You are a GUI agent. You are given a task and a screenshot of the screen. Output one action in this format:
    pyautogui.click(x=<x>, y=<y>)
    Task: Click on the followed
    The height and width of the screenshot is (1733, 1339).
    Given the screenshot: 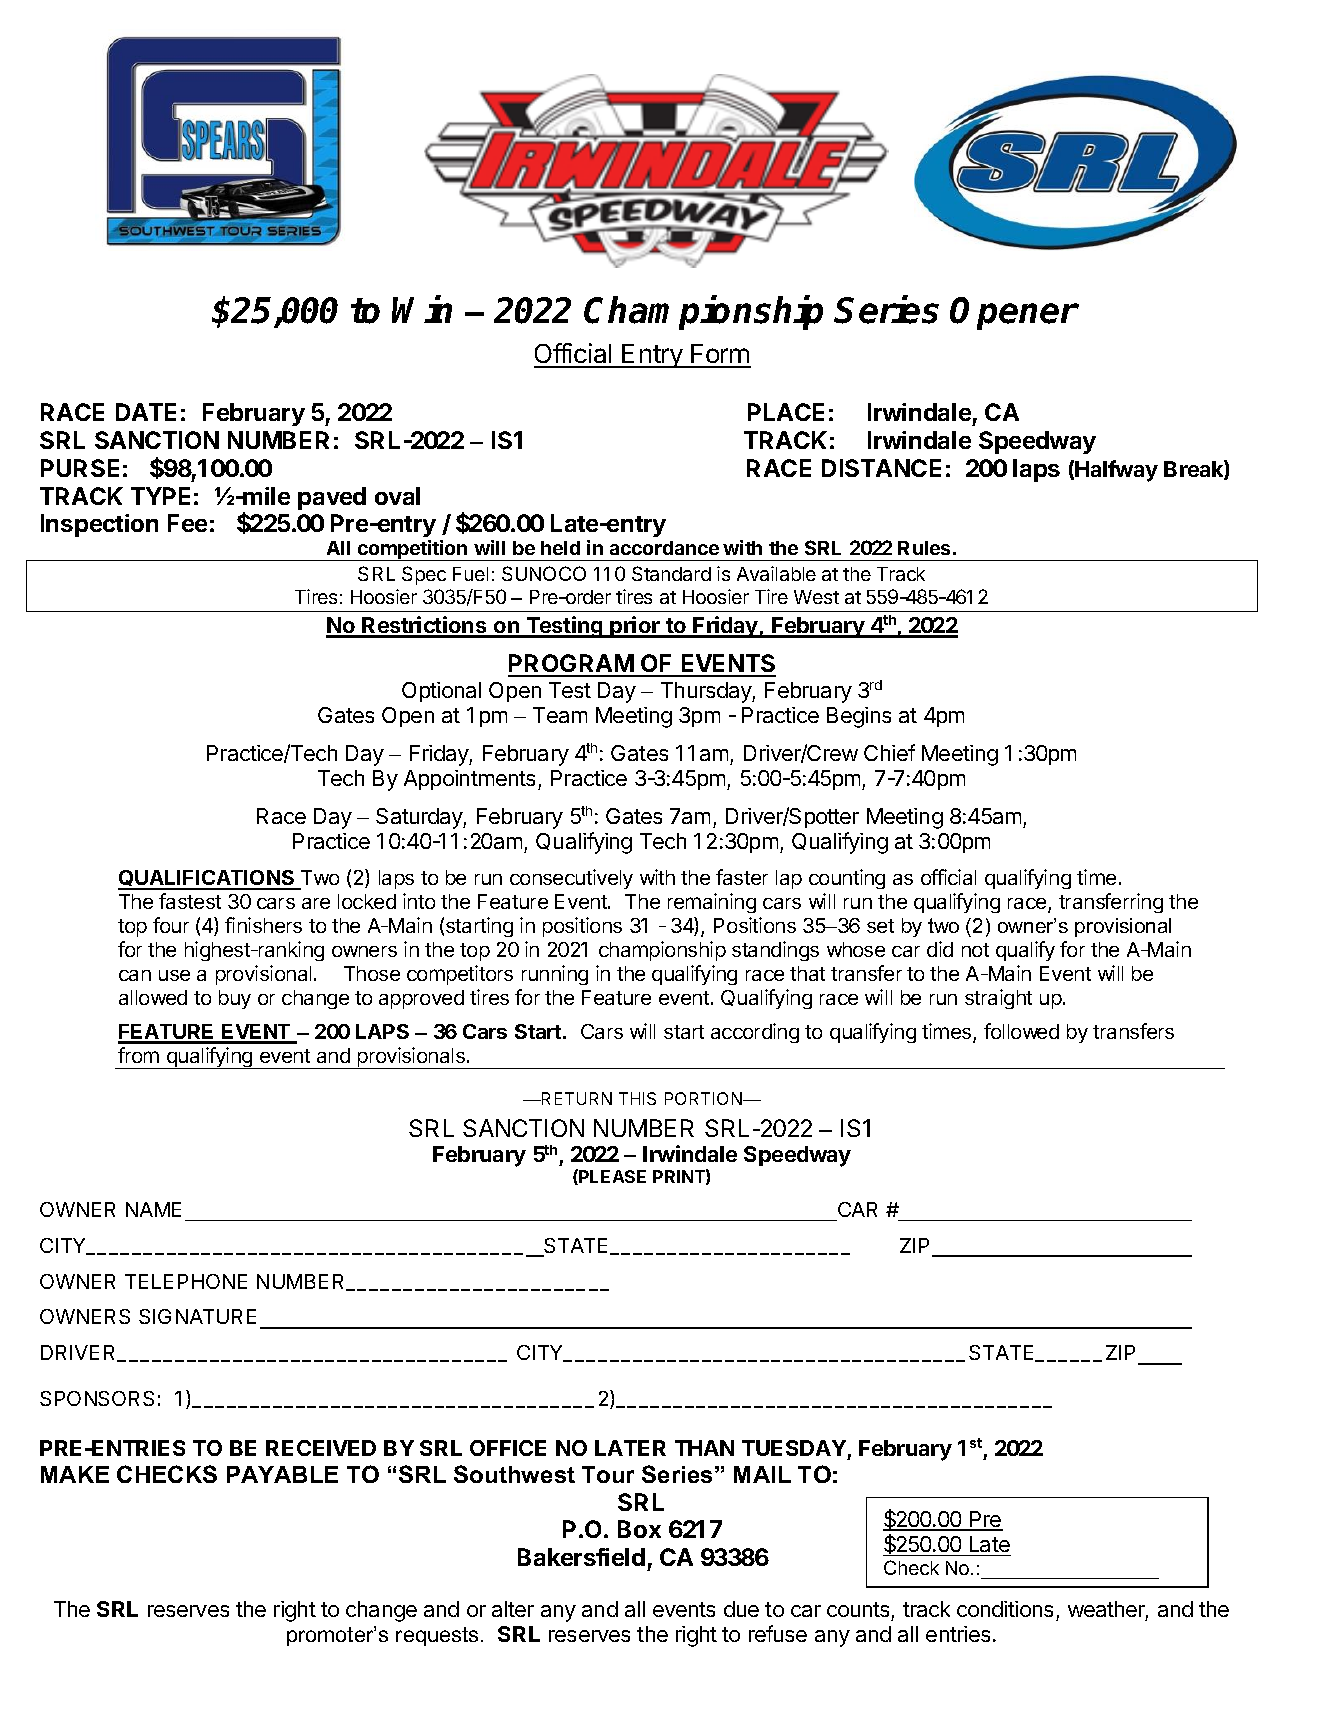 What is the action you would take?
    pyautogui.click(x=1021, y=1031)
